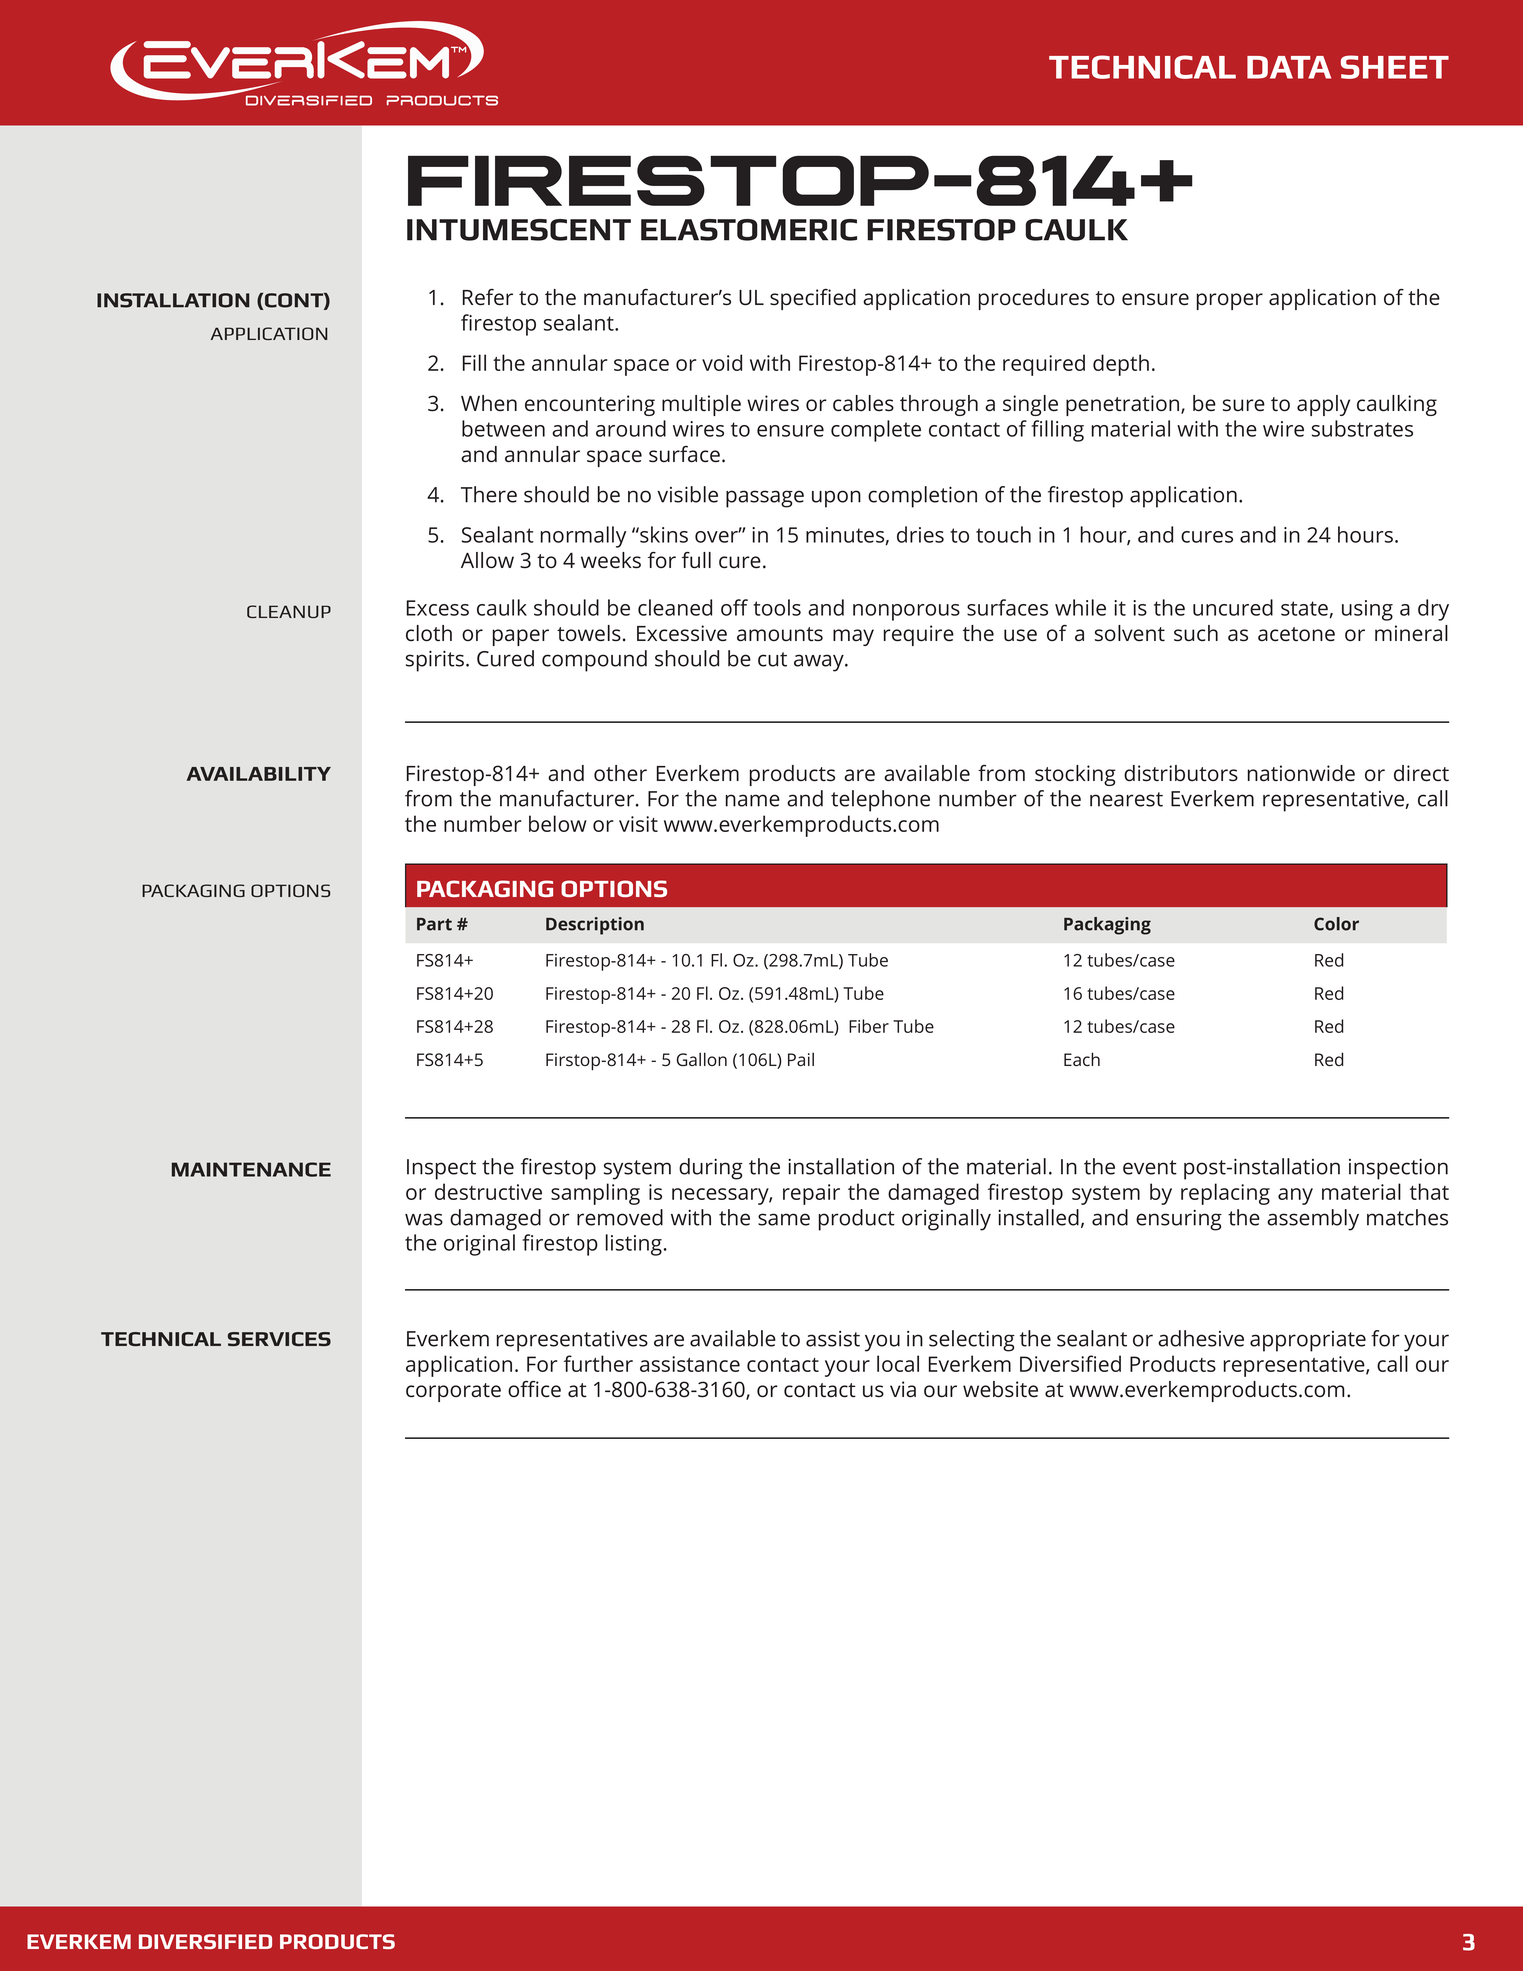 This screenshot has height=1971, width=1523. I want to click on corporate, so click(453, 1392).
